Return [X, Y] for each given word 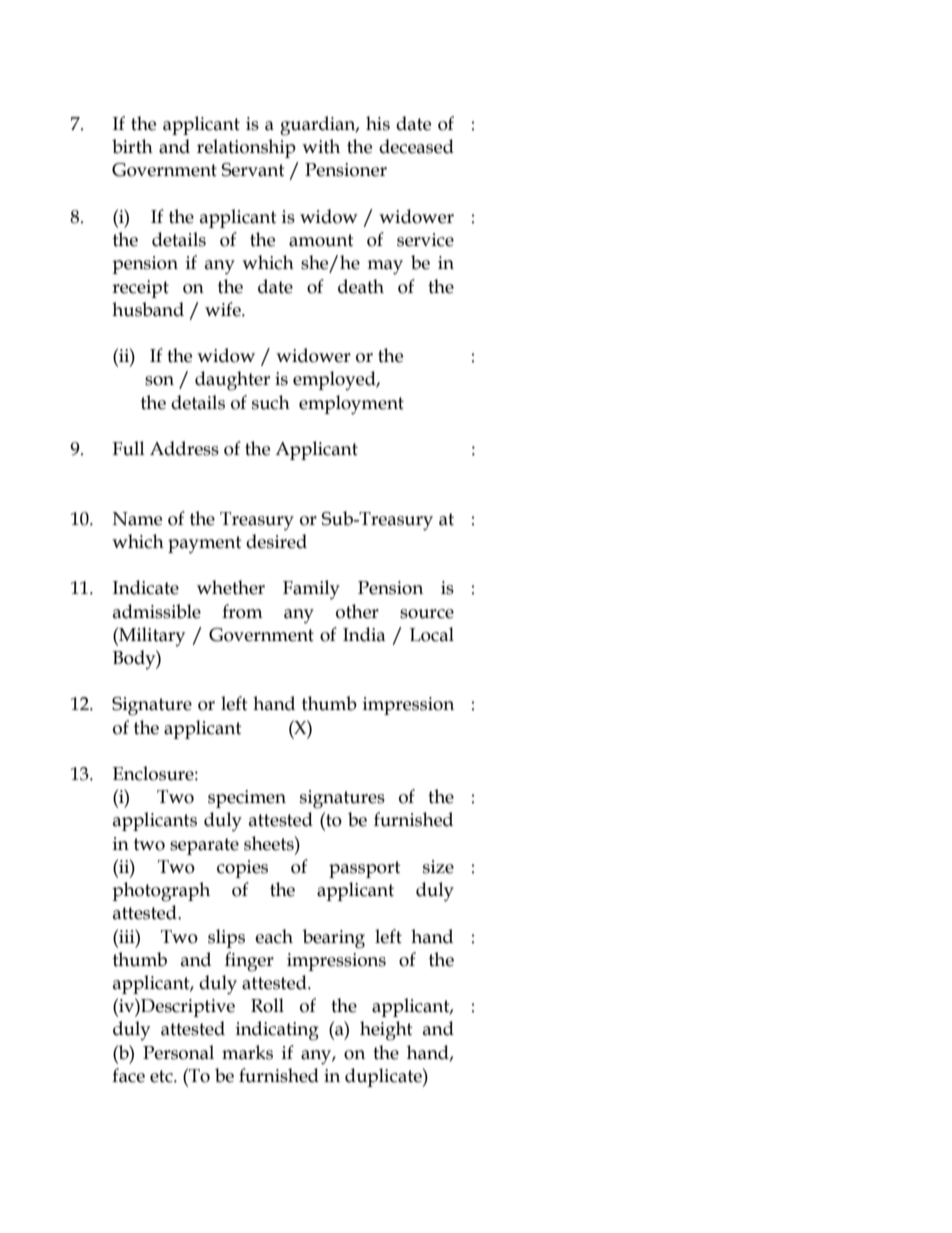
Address [184, 448]
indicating [277, 1031]
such [271, 402]
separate [204, 846]
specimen [247, 799]
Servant [253, 170]
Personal [178, 1052]
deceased [416, 146]
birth [132, 146]
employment [351, 405]
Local [432, 634]
